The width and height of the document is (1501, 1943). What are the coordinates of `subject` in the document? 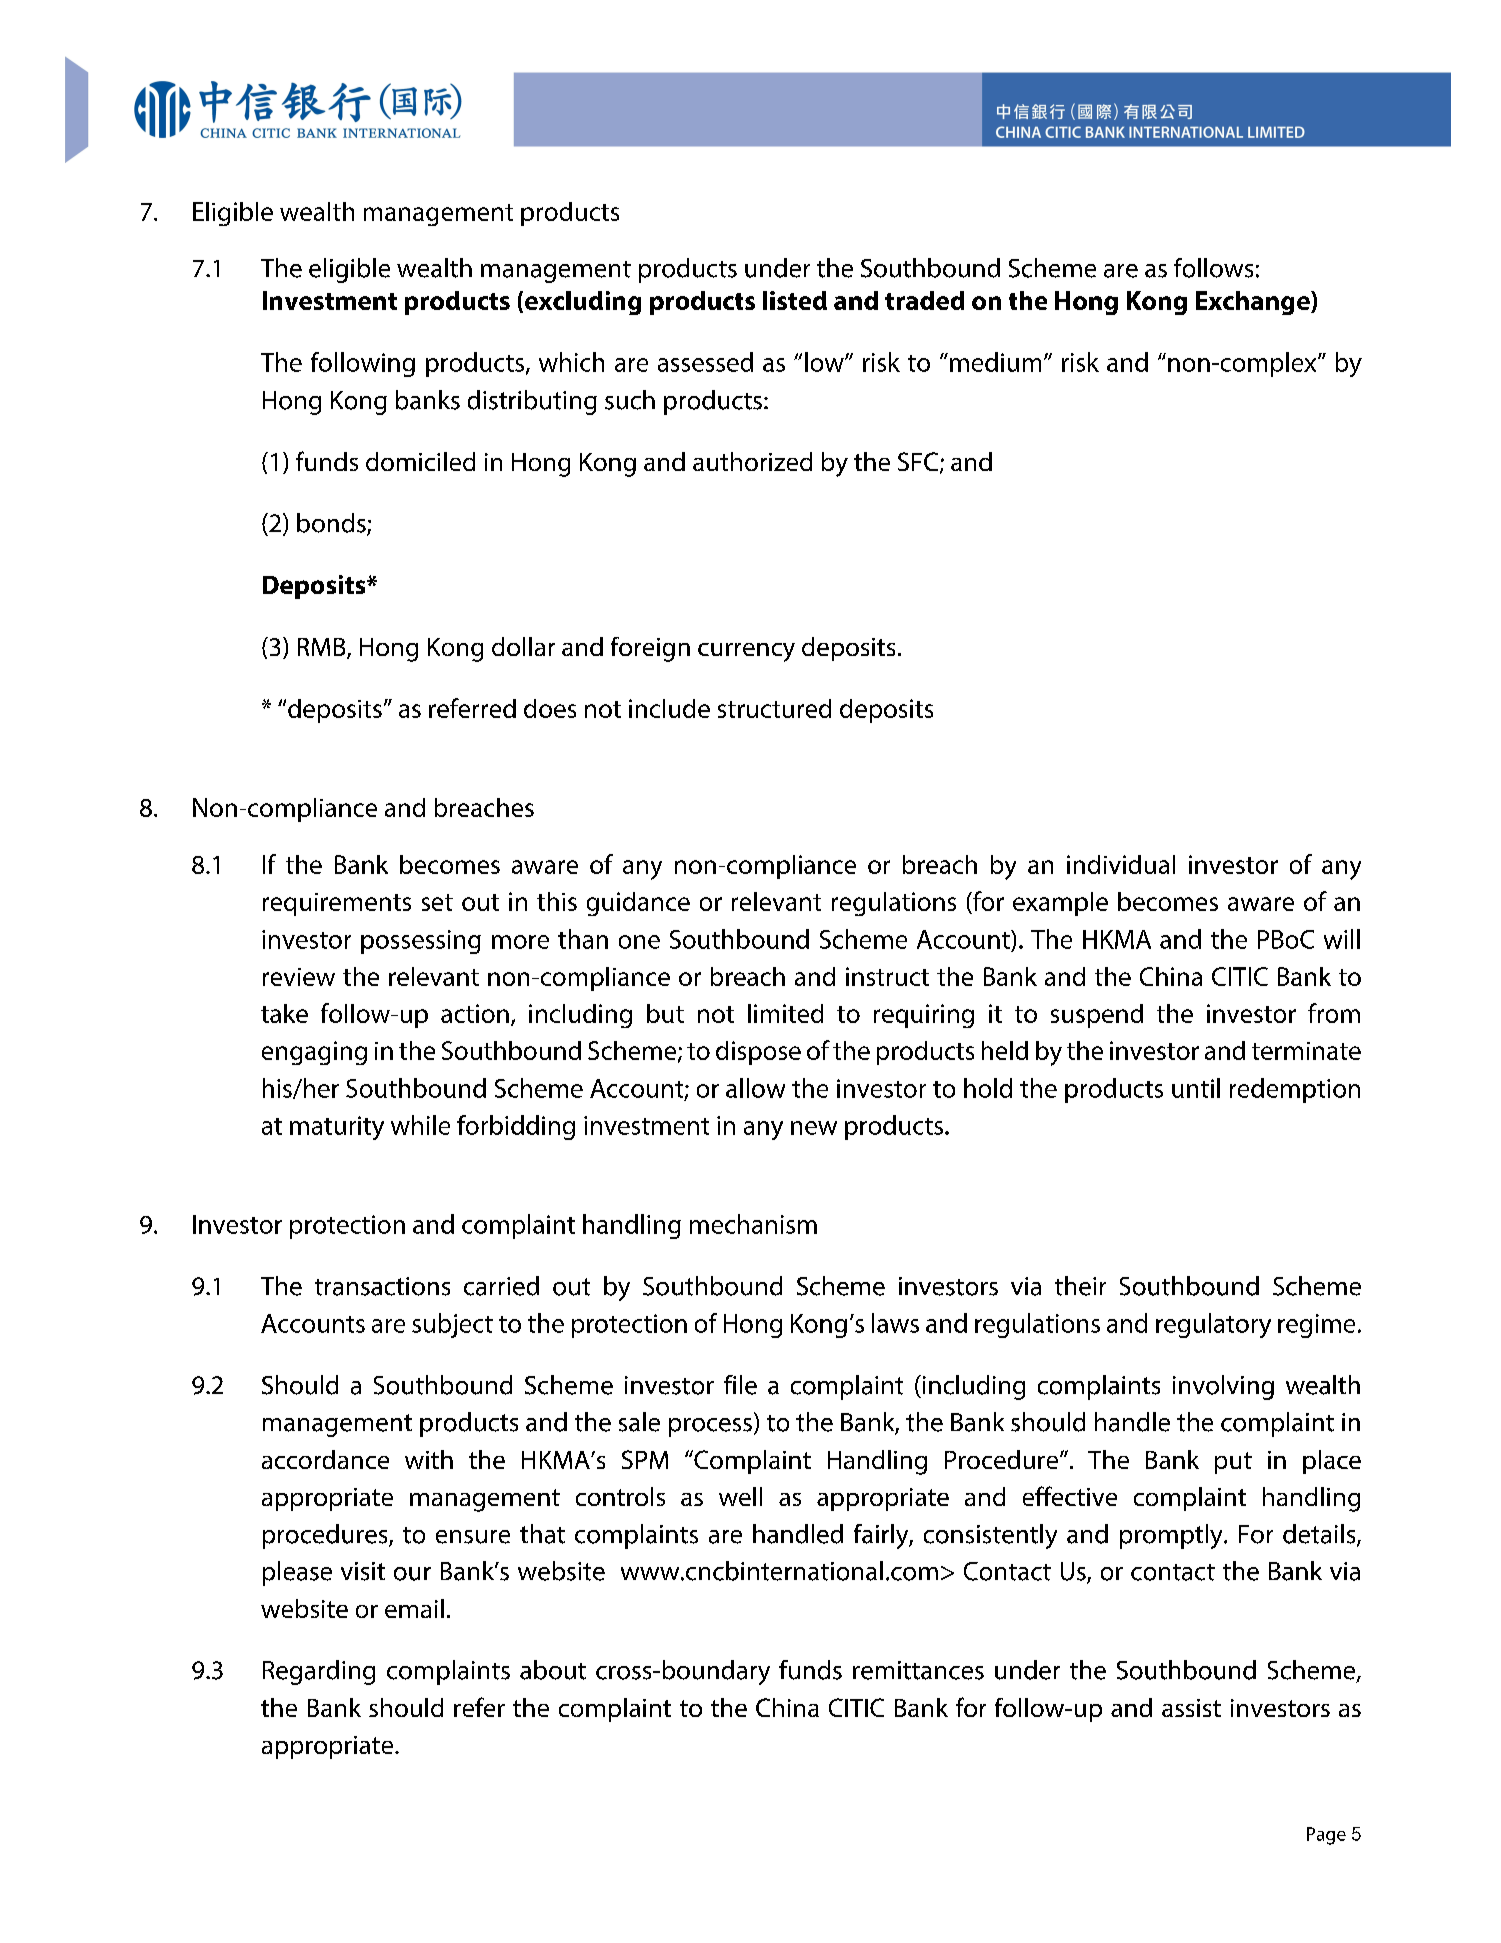 It's located at (452, 1325).
